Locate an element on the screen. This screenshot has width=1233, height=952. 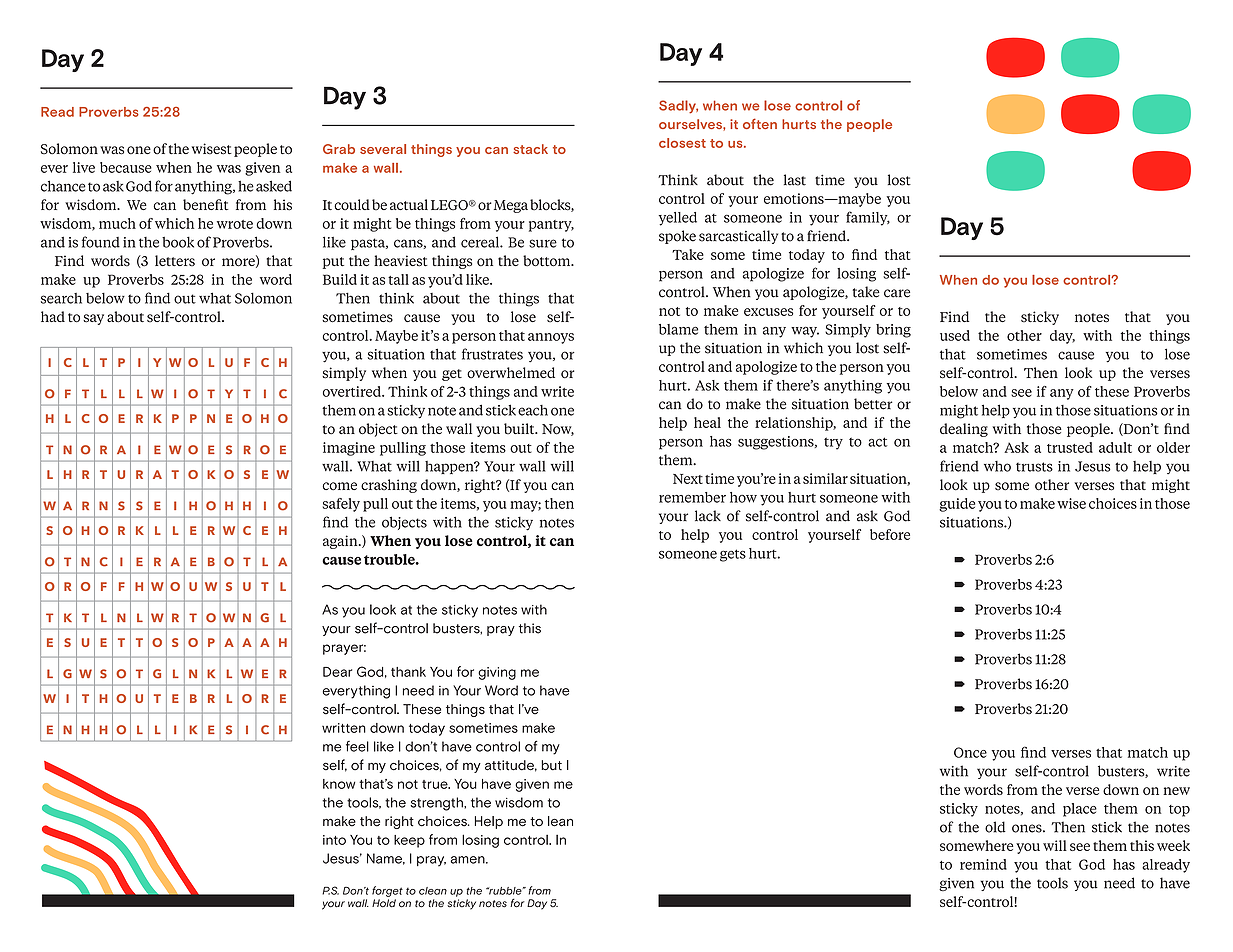
dealing is located at coordinates (964, 430).
